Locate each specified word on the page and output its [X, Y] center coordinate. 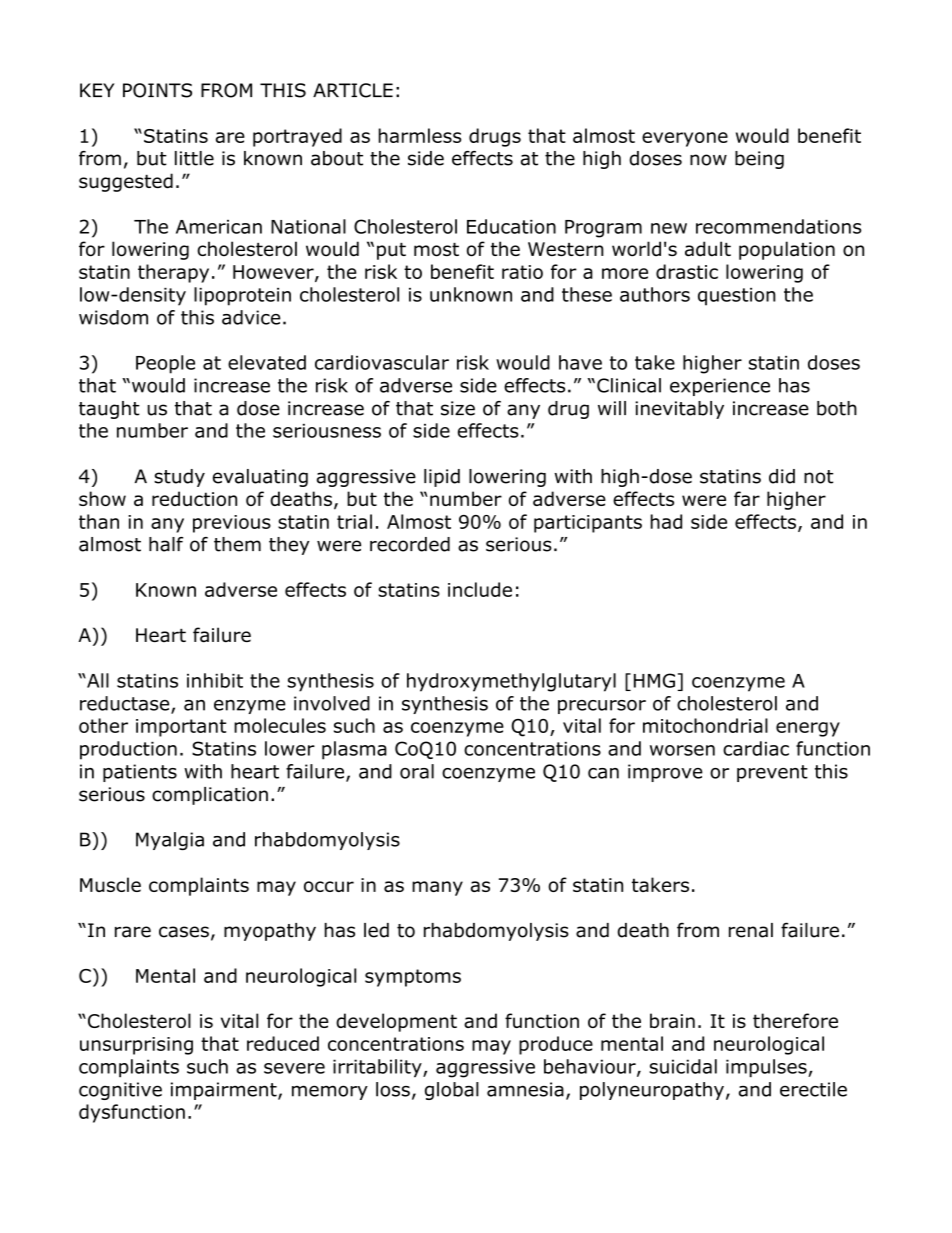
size [458, 408]
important [181, 728]
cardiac [756, 748]
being [759, 160]
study [179, 478]
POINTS [157, 90]
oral [417, 771]
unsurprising [136, 1046]
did [782, 476]
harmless [420, 135]
